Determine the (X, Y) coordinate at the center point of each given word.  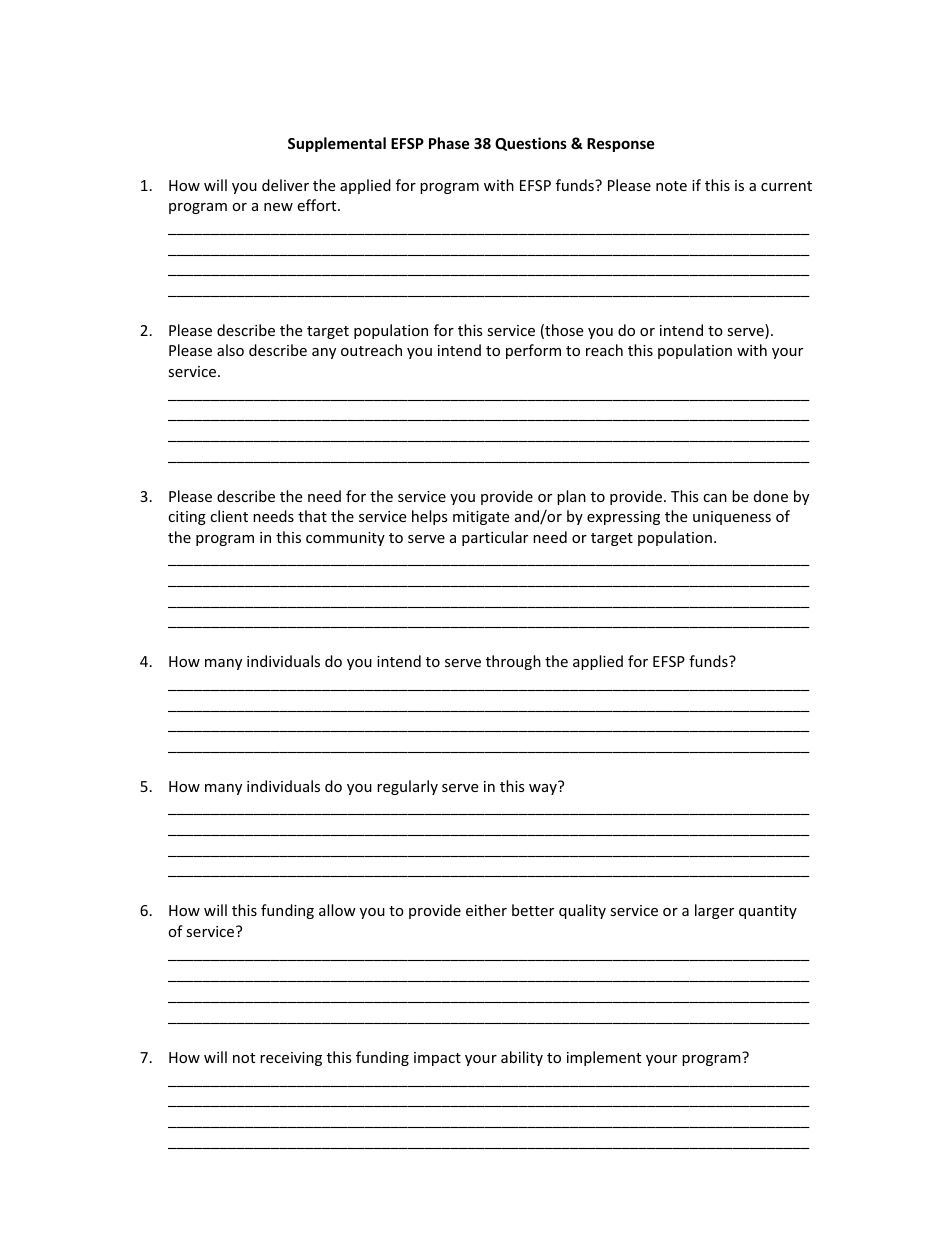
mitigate (481, 518)
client (229, 516)
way (543, 789)
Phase (449, 143)
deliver (285, 185)
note (671, 186)
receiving (291, 1059)
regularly (407, 787)
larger (714, 911)
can (715, 498)
